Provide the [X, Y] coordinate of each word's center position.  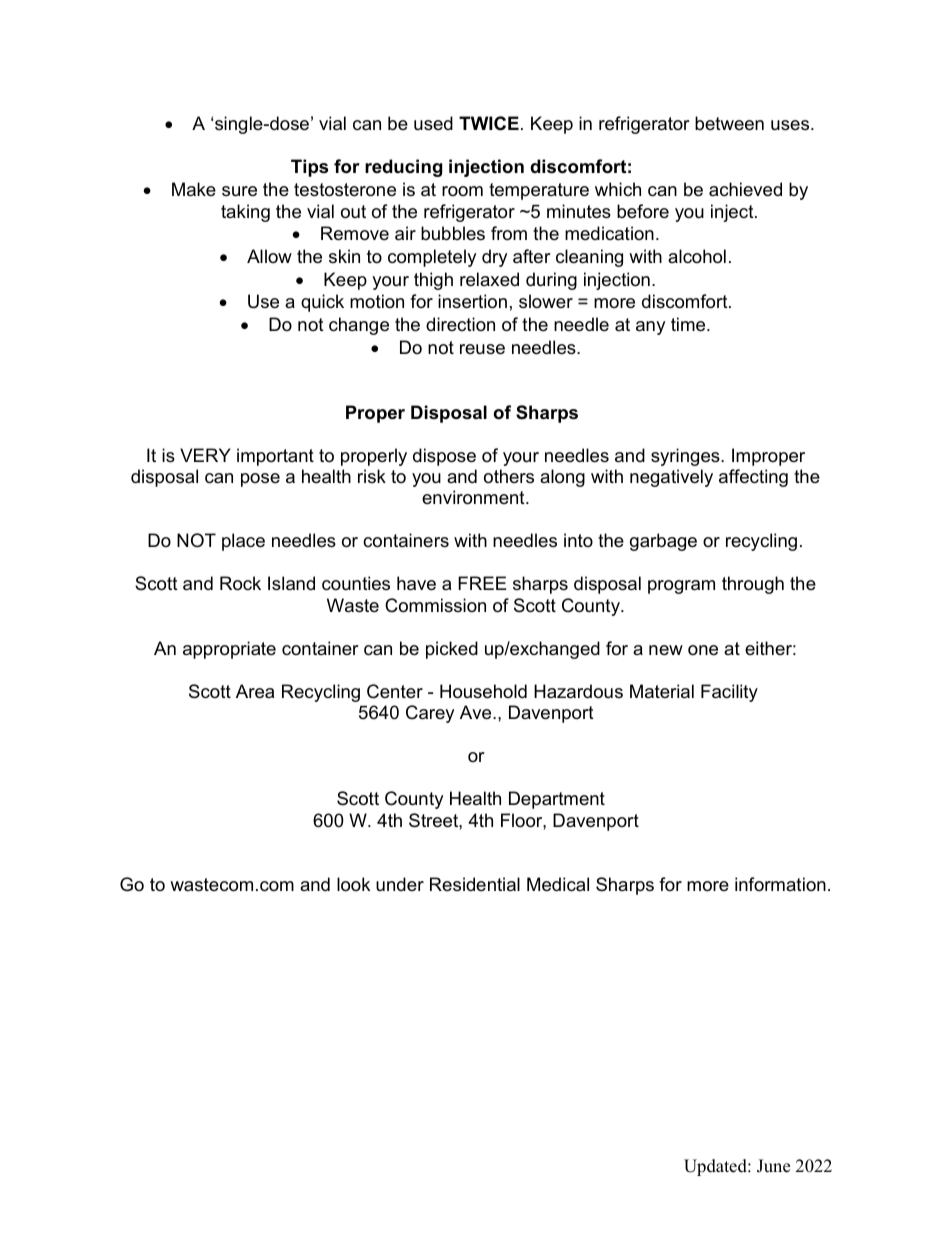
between [729, 123]
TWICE [489, 123]
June [773, 1166]
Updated [716, 1167]
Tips [309, 168]
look [353, 884]
